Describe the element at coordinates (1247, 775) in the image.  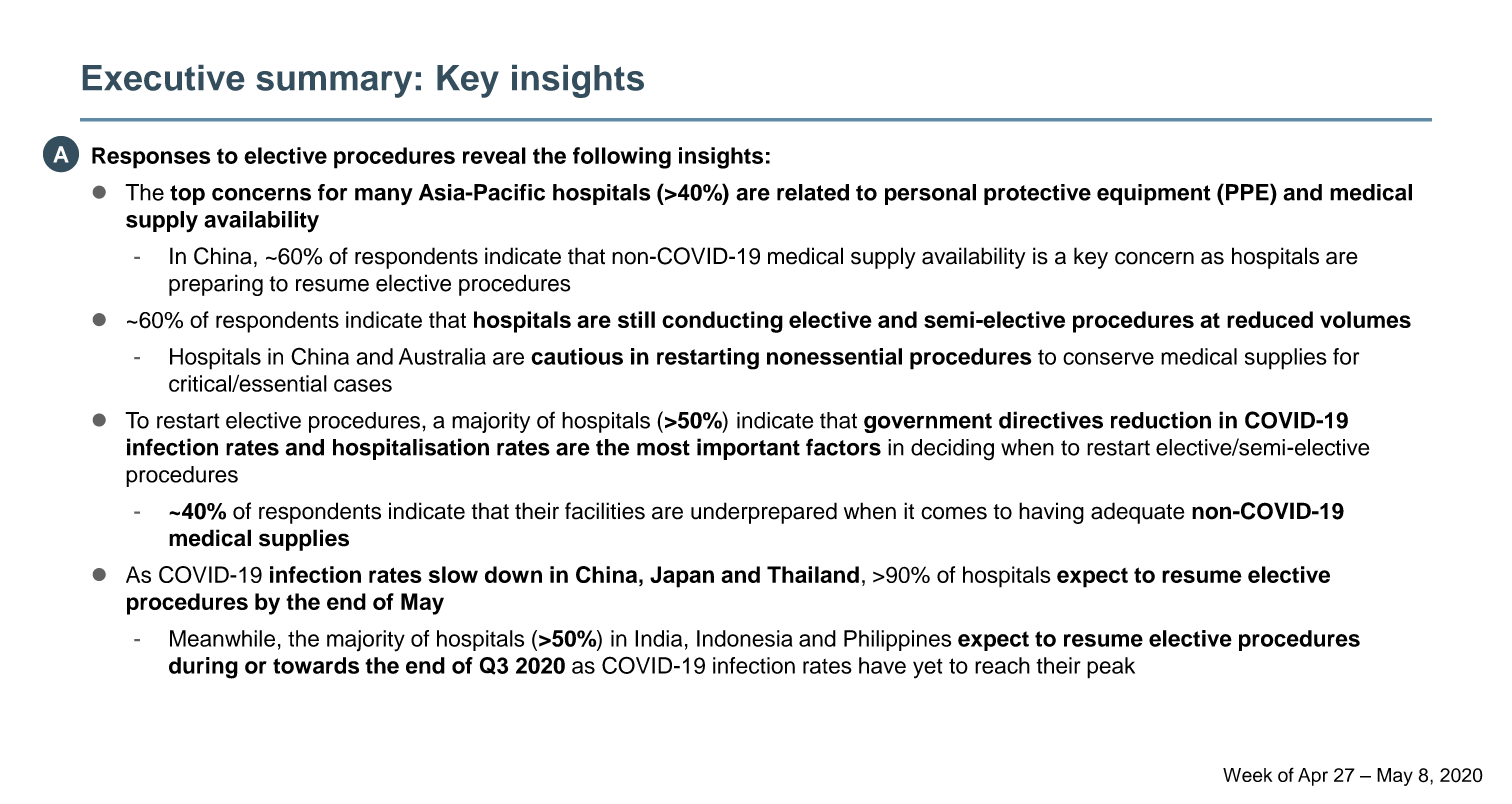
I see `Week` at that location.
